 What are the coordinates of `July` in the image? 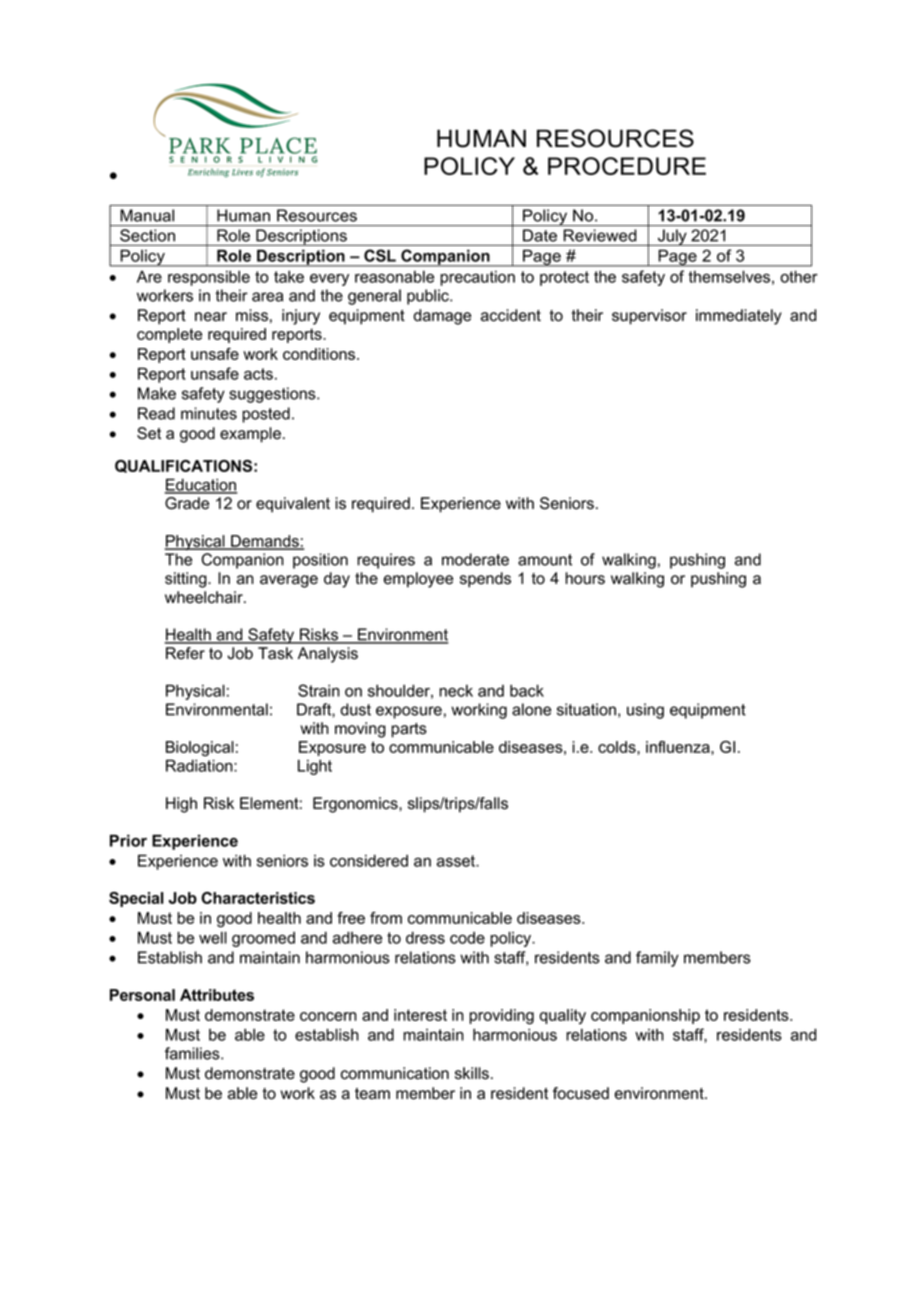 It's located at (672, 237).
